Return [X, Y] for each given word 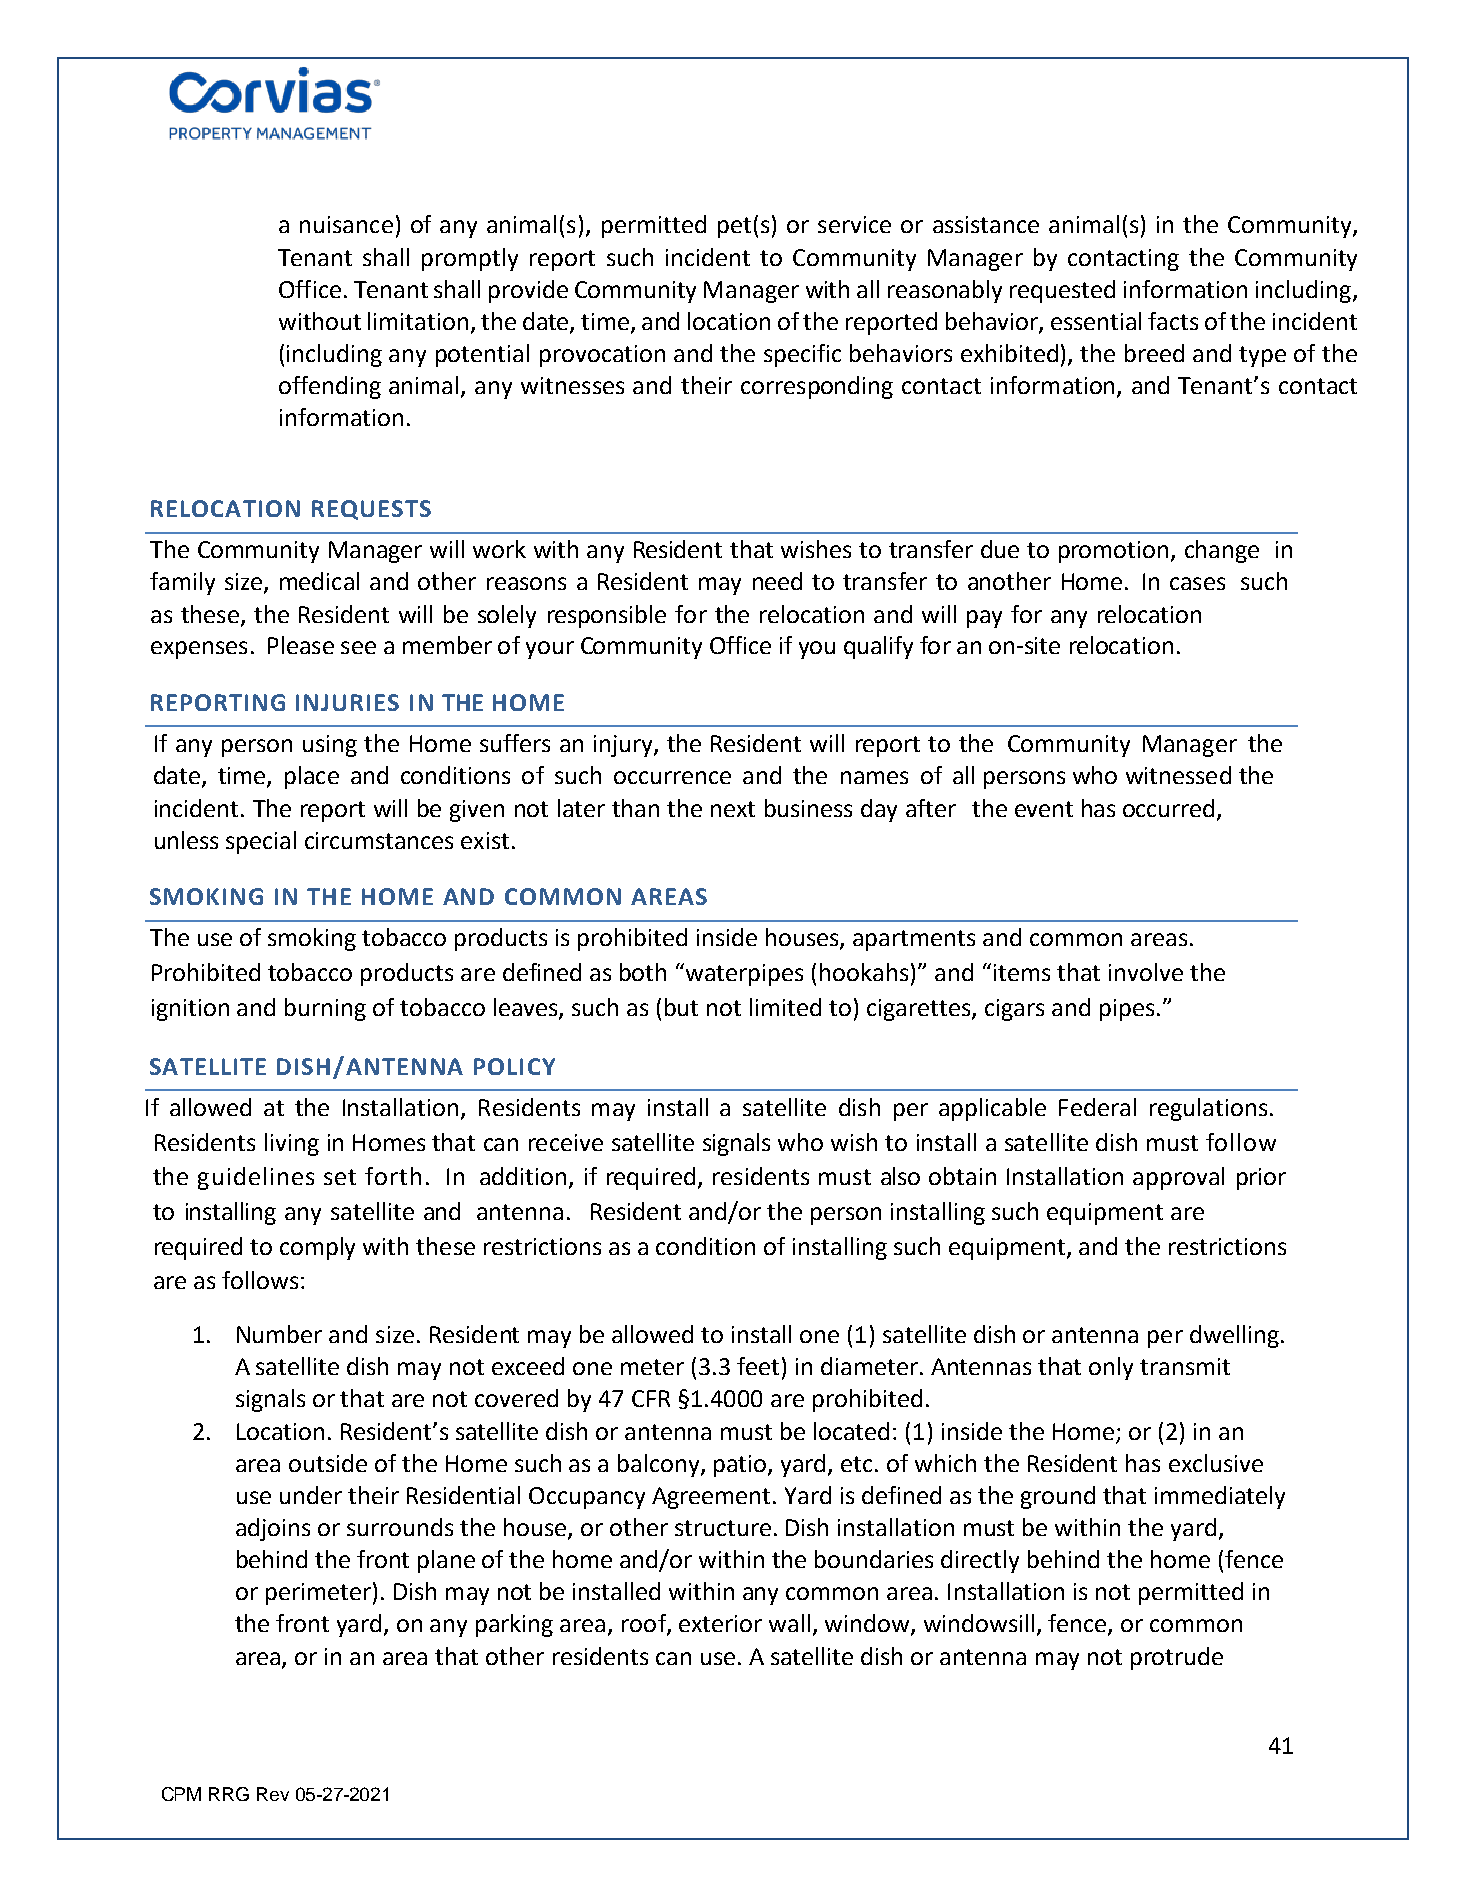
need [777, 581]
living [292, 1144]
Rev [273, 1794]
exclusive [1216, 1463]
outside [328, 1463]
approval [1178, 1178]
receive [566, 1142]
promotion [1113, 552]
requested [1062, 291]
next [733, 809]
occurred [1168, 808]
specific [802, 355]
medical [319, 581]
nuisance [346, 224]
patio [741, 1466]
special [261, 842]
